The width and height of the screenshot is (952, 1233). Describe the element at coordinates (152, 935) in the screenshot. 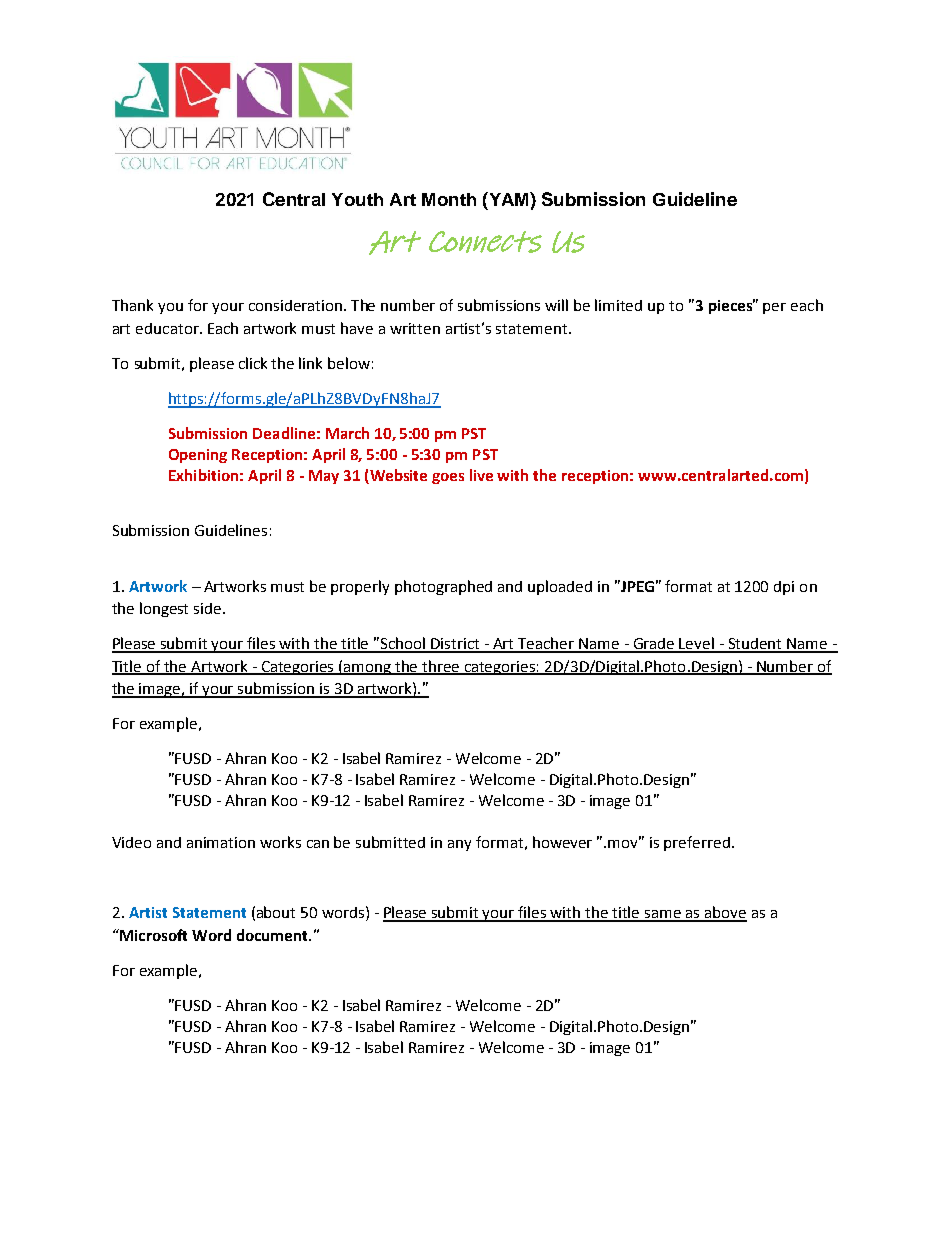

I see `Microsoft` at that location.
